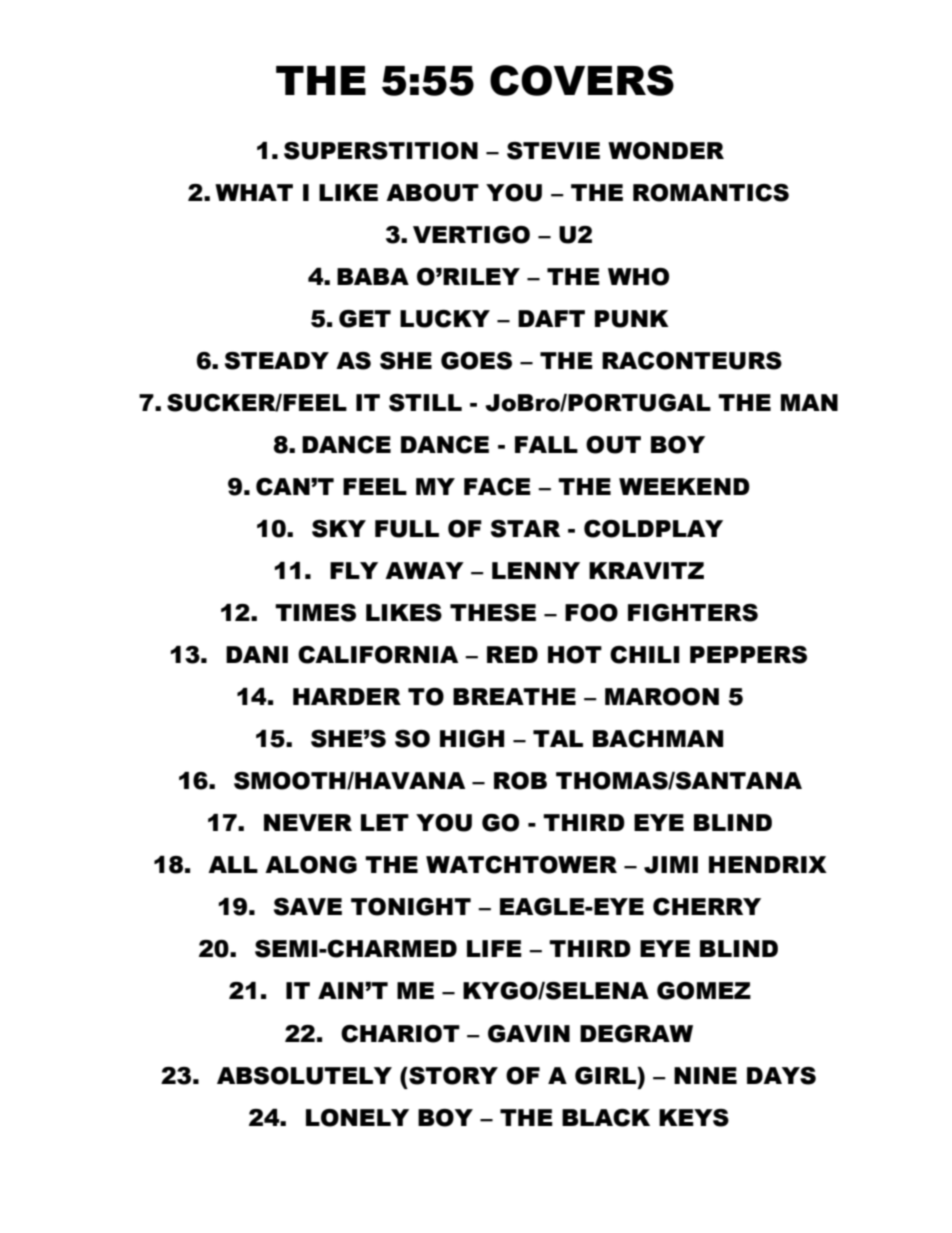 The height and width of the image is (1233, 952). What do you see at coordinates (553, 151) in the image?
I see `STEVIE` at bounding box center [553, 151].
